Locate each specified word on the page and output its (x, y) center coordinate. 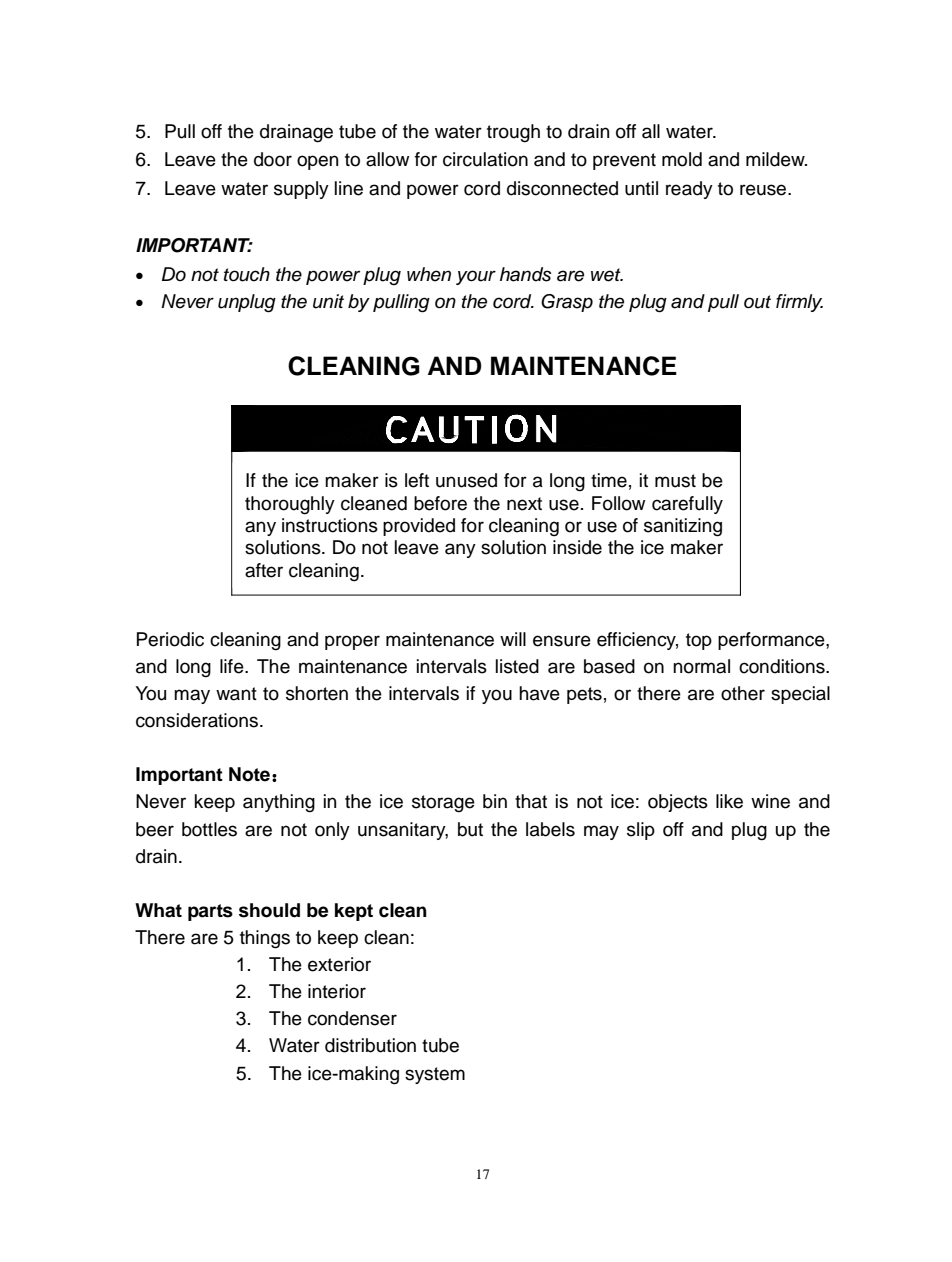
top (699, 641)
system (435, 1075)
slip (641, 831)
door (273, 159)
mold (682, 159)
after (264, 570)
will (513, 639)
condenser (352, 1018)
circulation (485, 159)
